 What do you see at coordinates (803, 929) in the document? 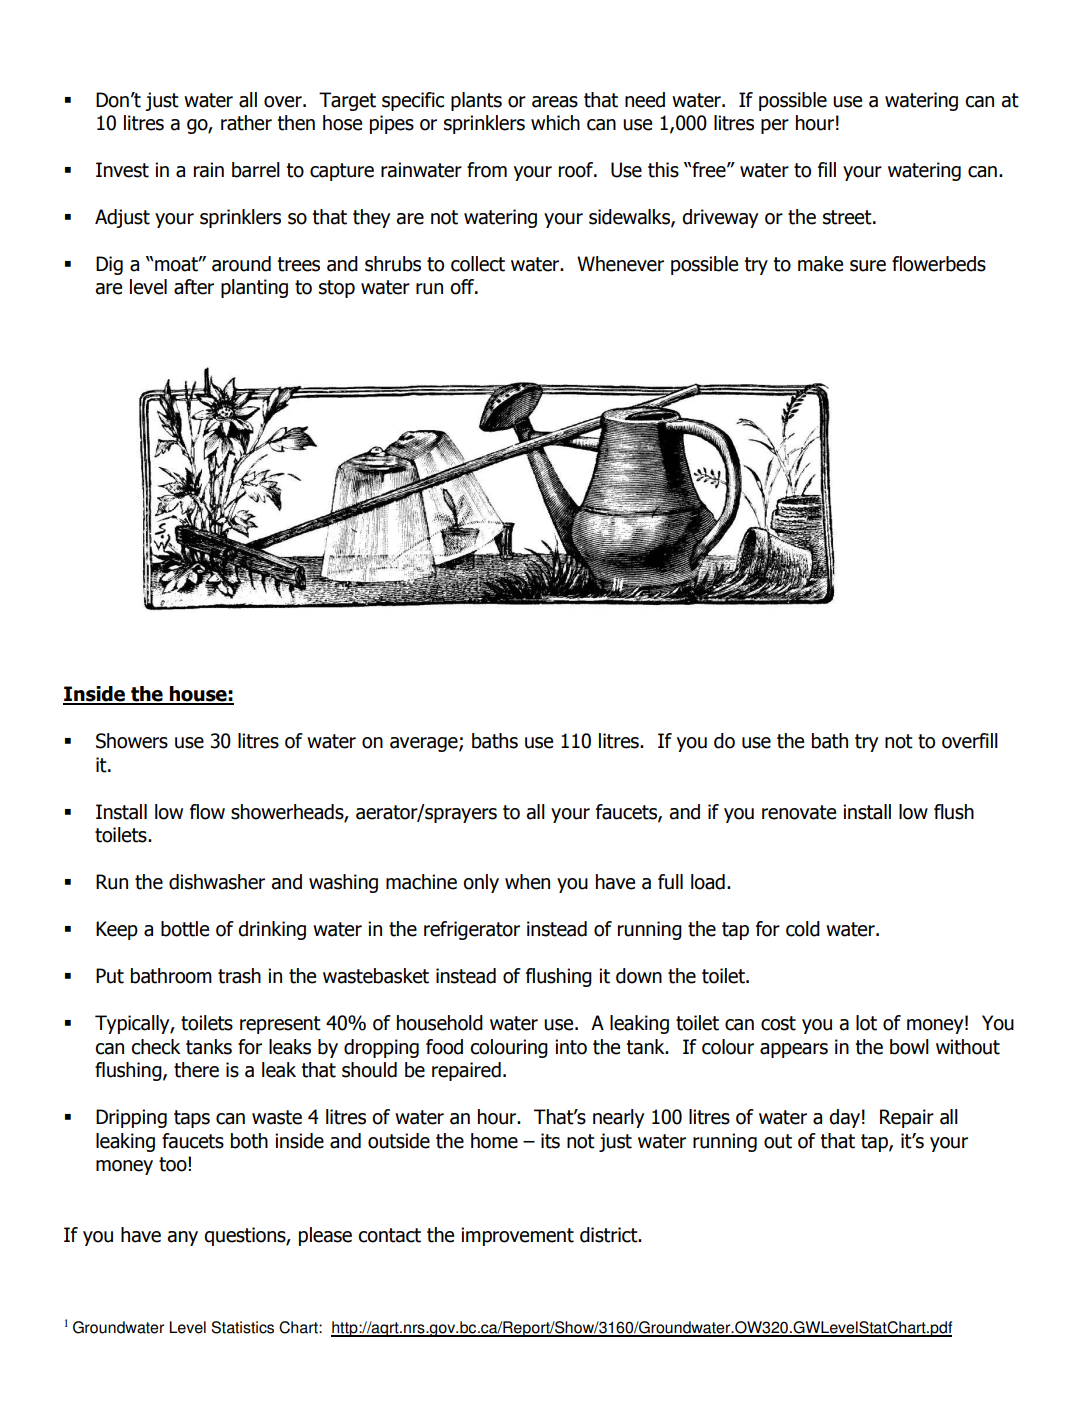
I see `cold` at bounding box center [803, 929].
